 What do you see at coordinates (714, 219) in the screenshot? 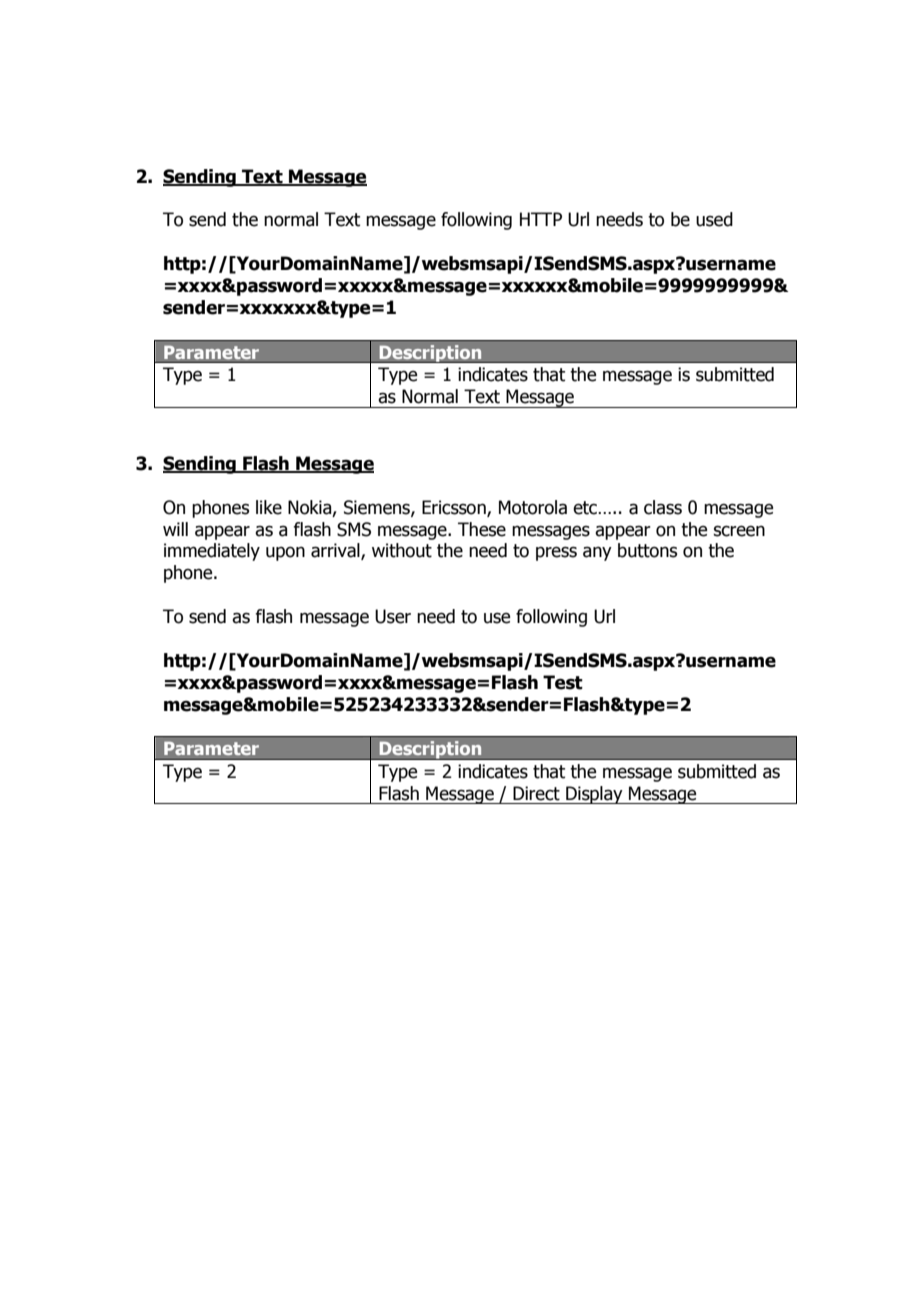
I see `used` at bounding box center [714, 219].
